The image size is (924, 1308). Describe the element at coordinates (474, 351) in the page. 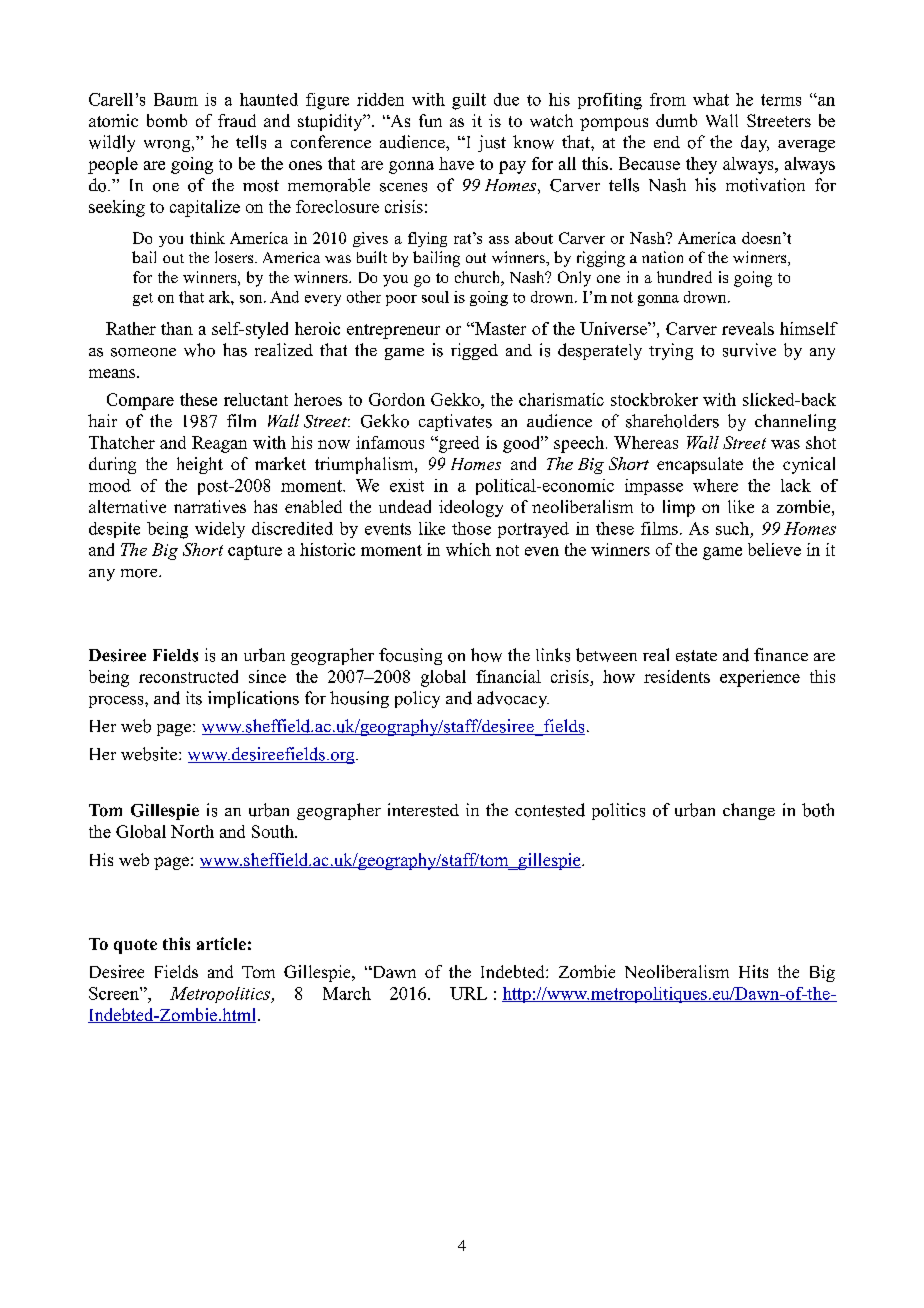

I see `rigged` at that location.
